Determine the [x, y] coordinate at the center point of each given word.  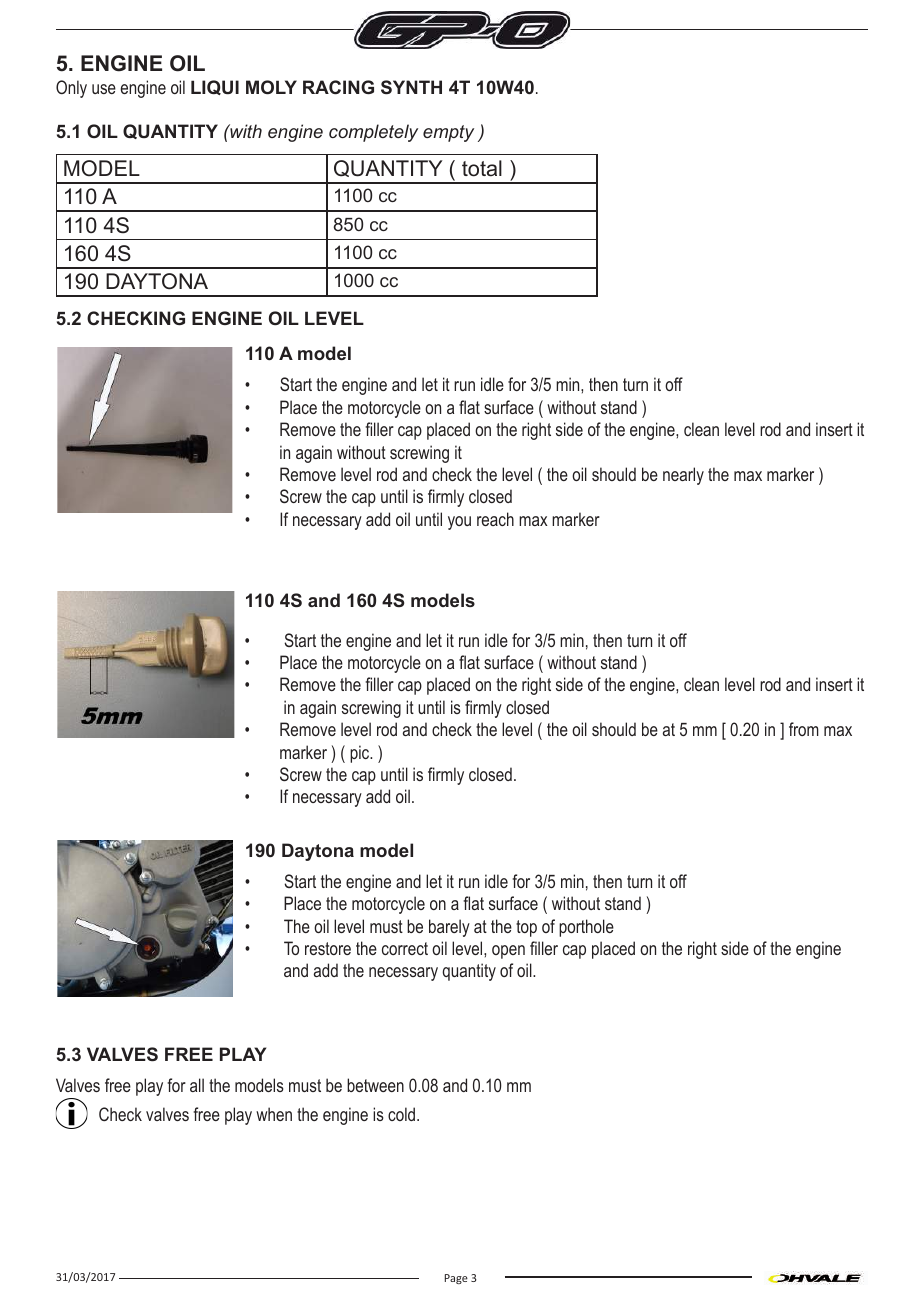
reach [495, 519]
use [104, 89]
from [804, 729]
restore [328, 948]
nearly [683, 476]
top [526, 928]
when [274, 1114]
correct [405, 948]
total [482, 168]
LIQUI [215, 87]
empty [448, 133]
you [459, 523]
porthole [586, 928]
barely [449, 928]
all [197, 1085]
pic [361, 754]
